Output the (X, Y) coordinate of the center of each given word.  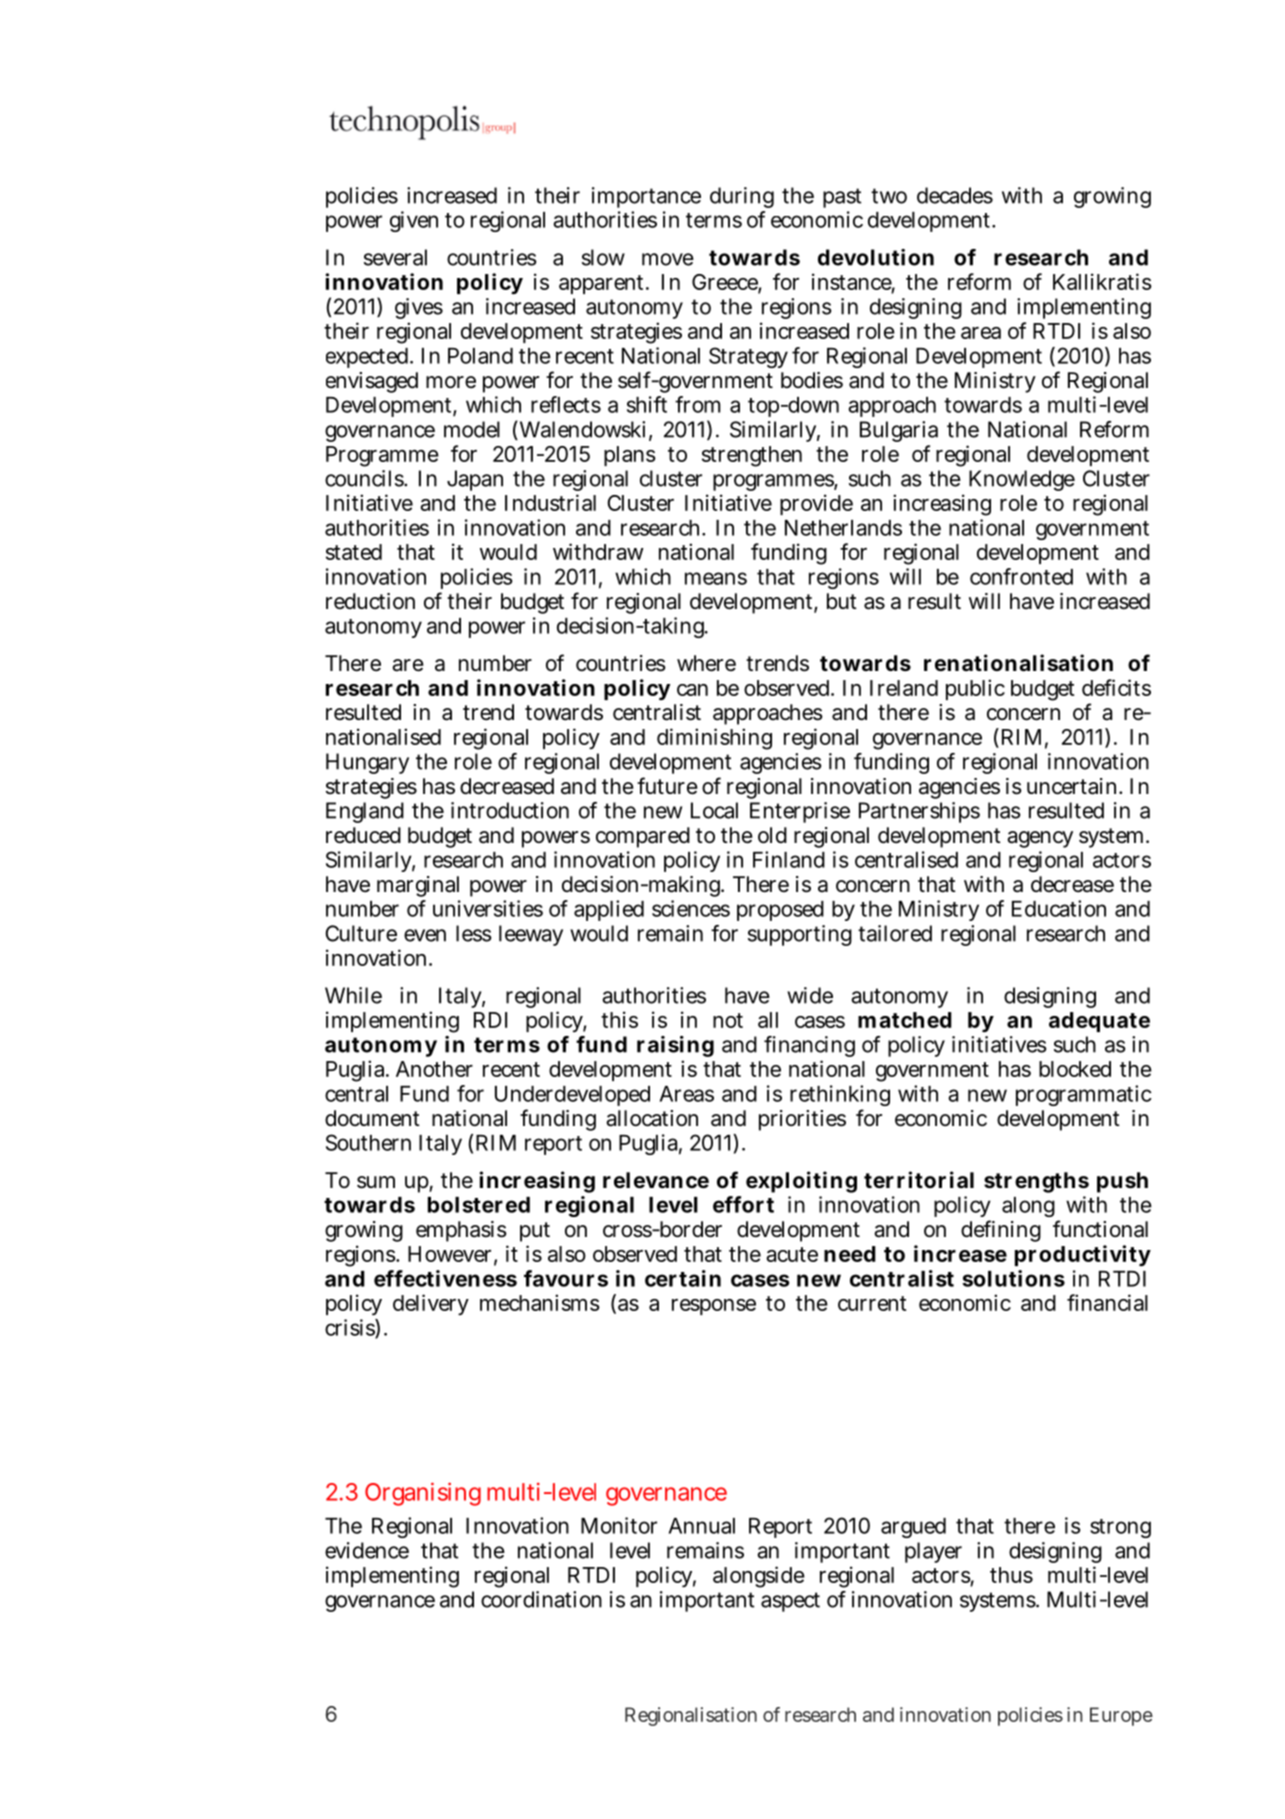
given (414, 221)
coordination (541, 1599)
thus (1011, 1575)
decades (955, 195)
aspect (790, 1602)
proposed (780, 911)
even (425, 935)
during (742, 197)
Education (1059, 908)
